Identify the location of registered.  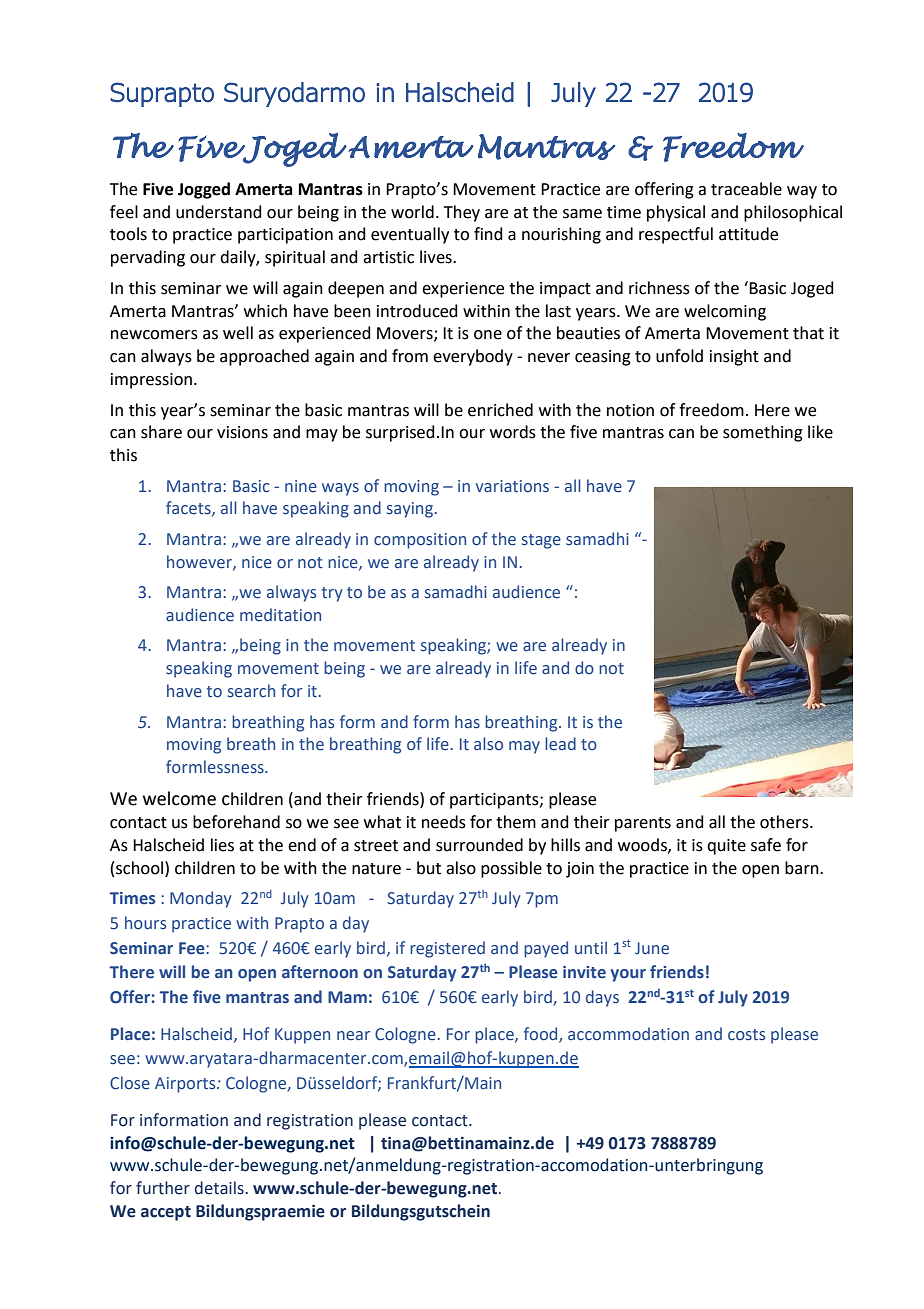
(447, 949).
